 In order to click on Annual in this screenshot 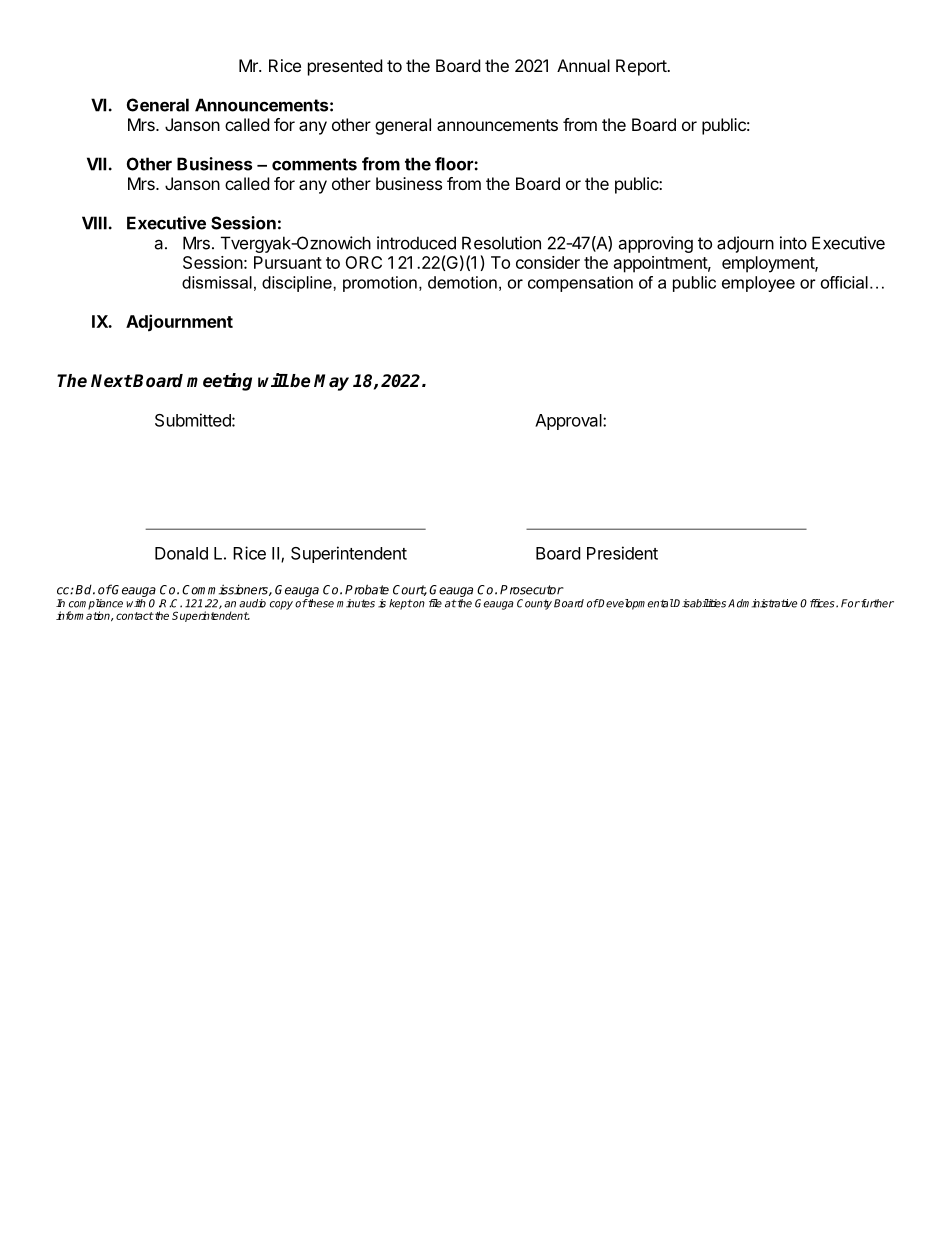, I will do `click(583, 65)`.
